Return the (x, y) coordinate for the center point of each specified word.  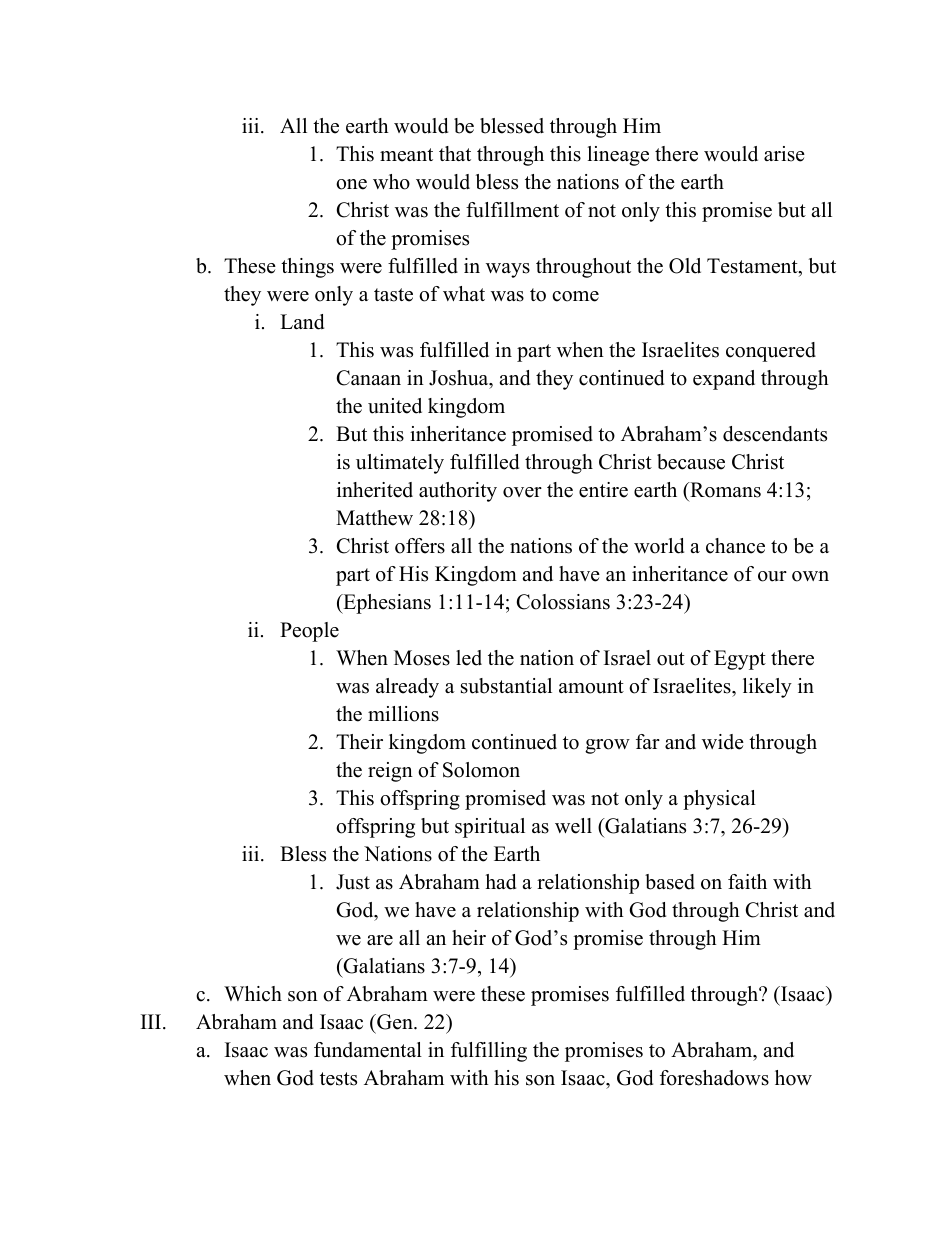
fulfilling (489, 1052)
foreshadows (714, 1078)
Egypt (740, 660)
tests (338, 1079)
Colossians (563, 602)
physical (719, 800)
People (309, 632)
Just (353, 882)
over (522, 492)
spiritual (490, 828)
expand (724, 380)
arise (784, 154)
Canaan (369, 378)
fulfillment (512, 210)
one (351, 184)
